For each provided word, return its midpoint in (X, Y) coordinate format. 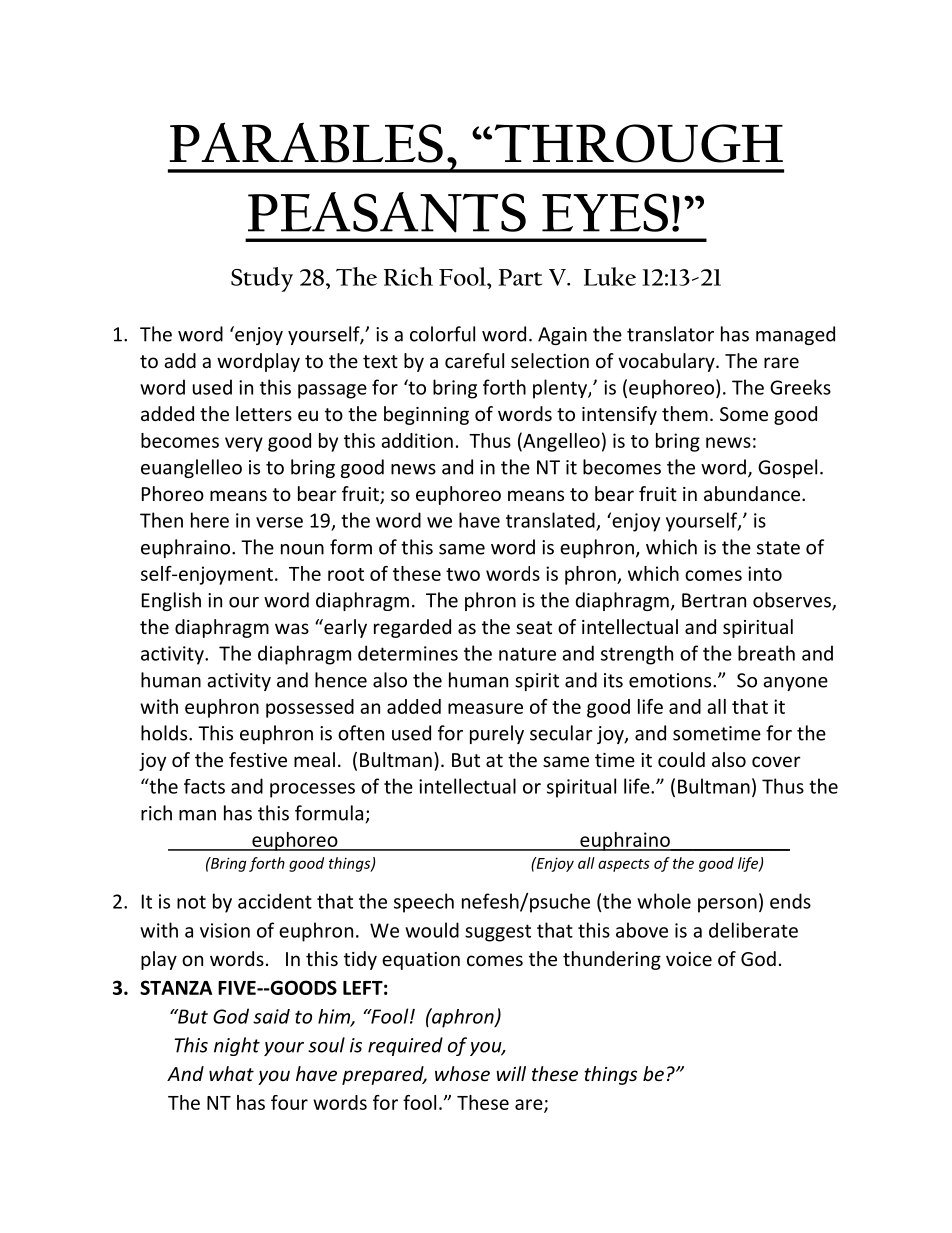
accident (275, 901)
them (685, 413)
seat (534, 627)
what (231, 1073)
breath (766, 653)
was (292, 628)
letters (264, 413)
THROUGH (639, 143)
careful (474, 360)
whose (462, 1073)
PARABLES (306, 142)
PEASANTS (387, 212)
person (727, 905)
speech (424, 903)
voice (689, 959)
